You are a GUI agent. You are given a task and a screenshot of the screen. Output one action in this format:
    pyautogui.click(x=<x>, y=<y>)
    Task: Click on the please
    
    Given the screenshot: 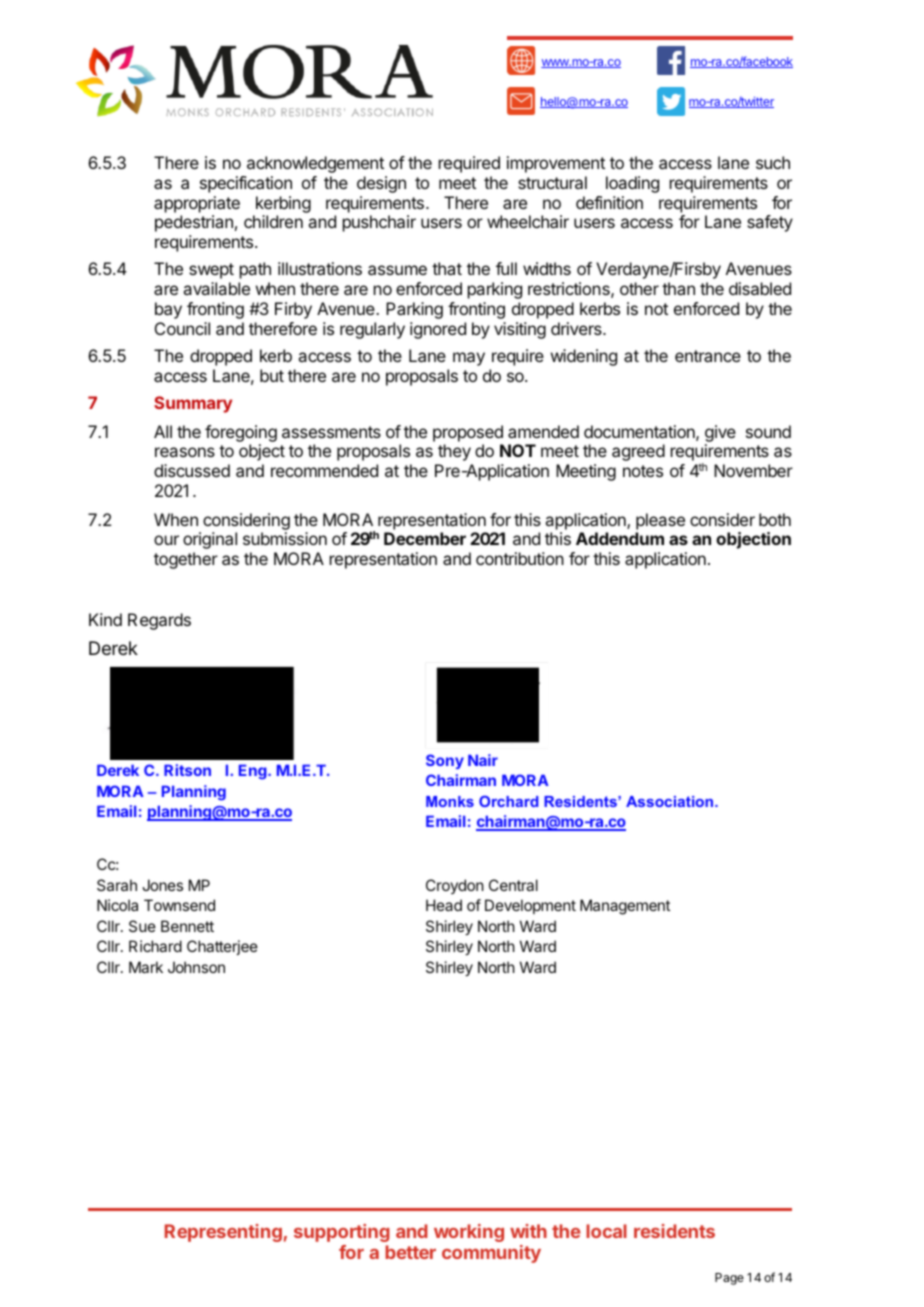 What is the action you would take?
    pyautogui.click(x=660, y=521)
